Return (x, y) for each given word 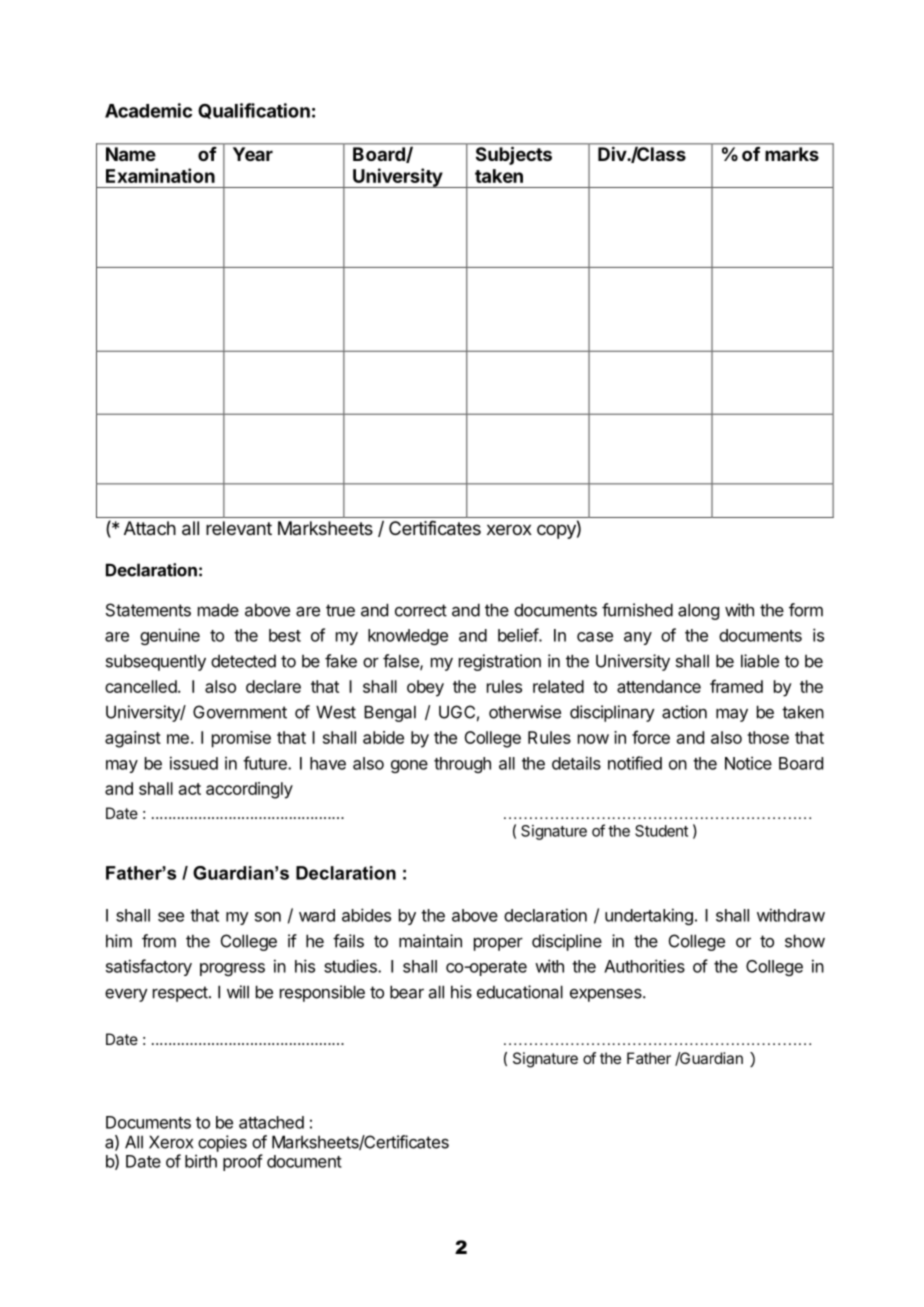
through (462, 765)
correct (421, 610)
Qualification (254, 111)
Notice (748, 763)
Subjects (514, 156)
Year (253, 154)
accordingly (249, 790)
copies (222, 1143)
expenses (607, 995)
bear (407, 992)
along (698, 611)
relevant (239, 528)
